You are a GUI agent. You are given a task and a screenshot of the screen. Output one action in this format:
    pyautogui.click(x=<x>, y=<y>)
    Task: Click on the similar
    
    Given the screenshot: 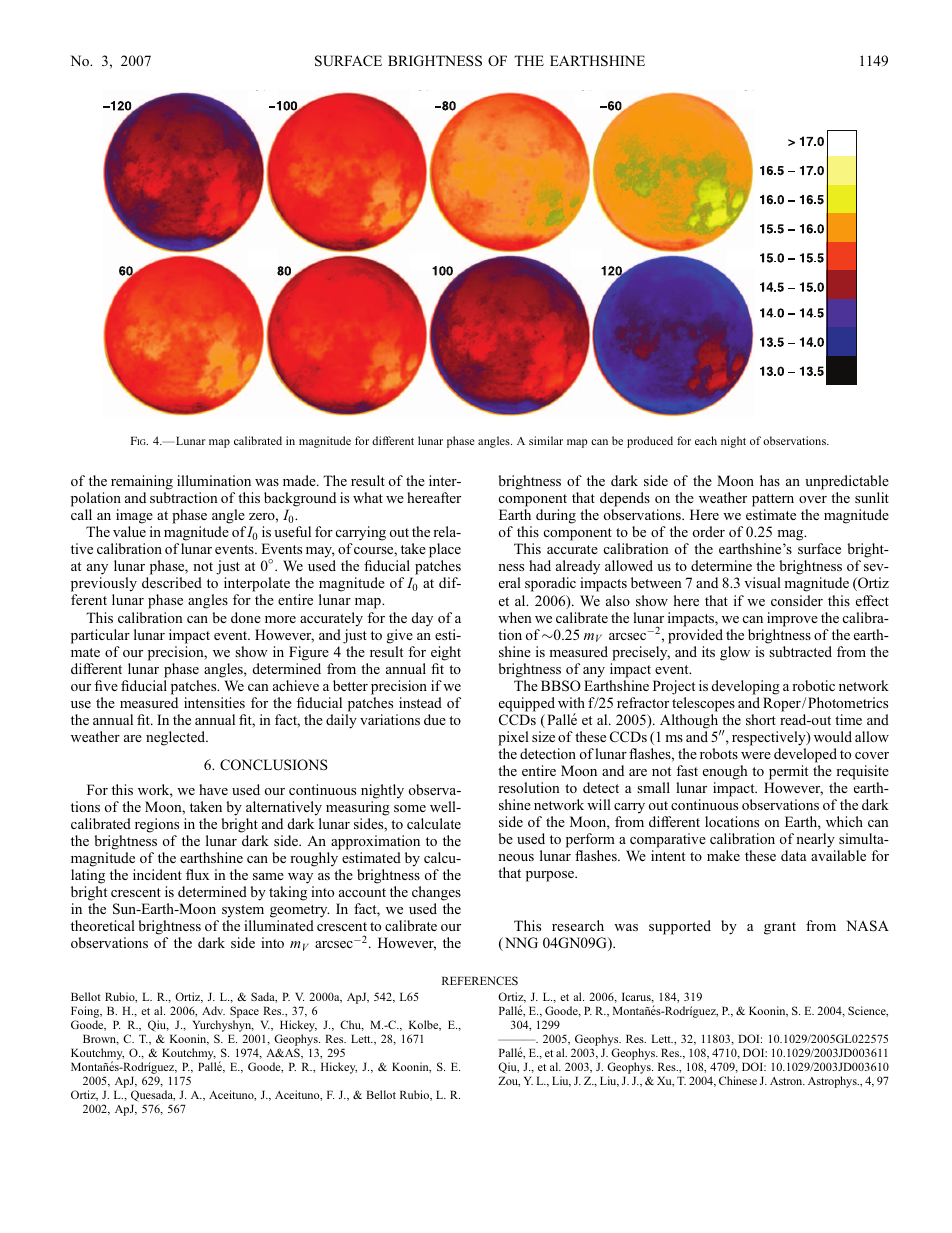 What is the action you would take?
    pyautogui.click(x=546, y=440)
